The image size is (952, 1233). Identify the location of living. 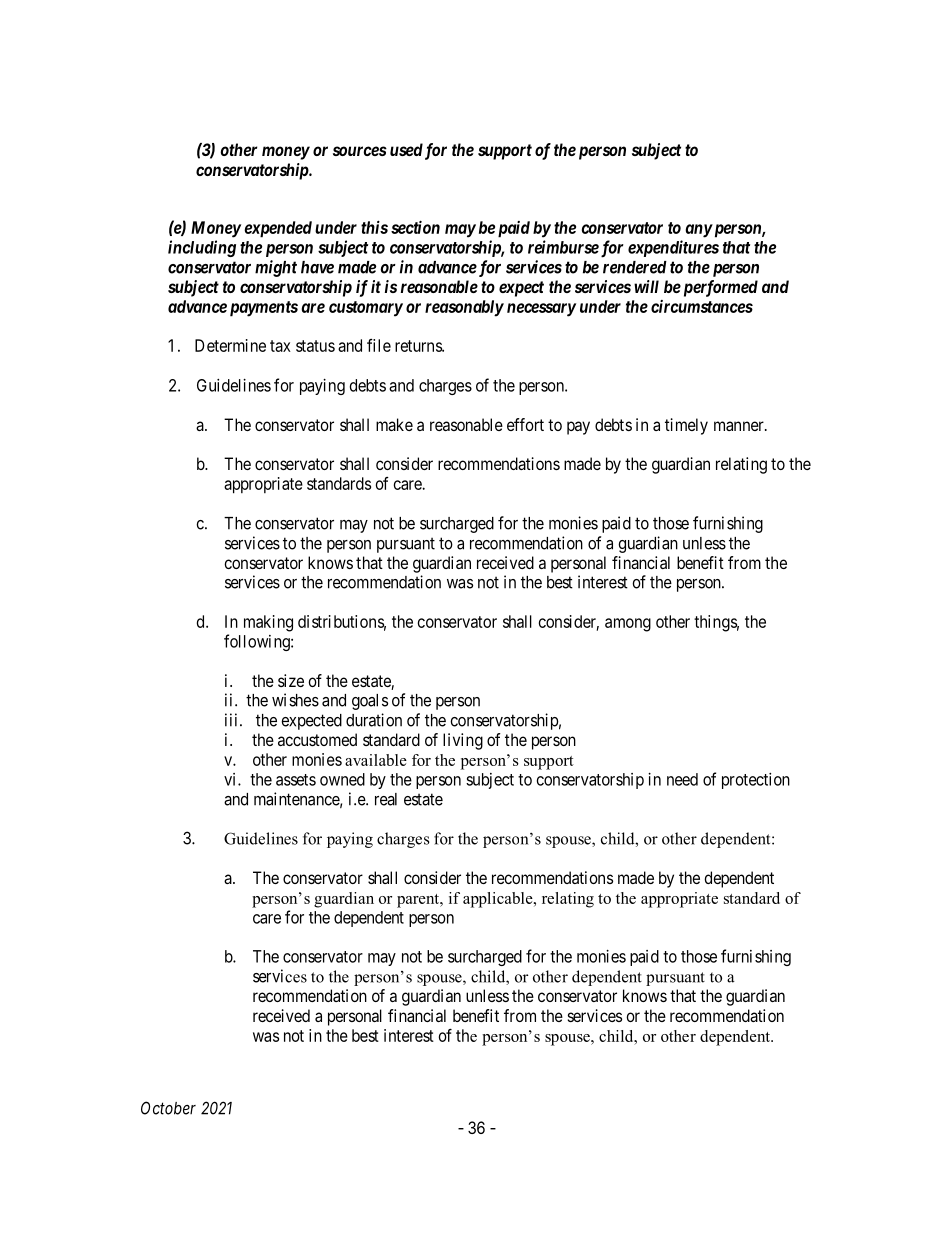
(463, 741).
